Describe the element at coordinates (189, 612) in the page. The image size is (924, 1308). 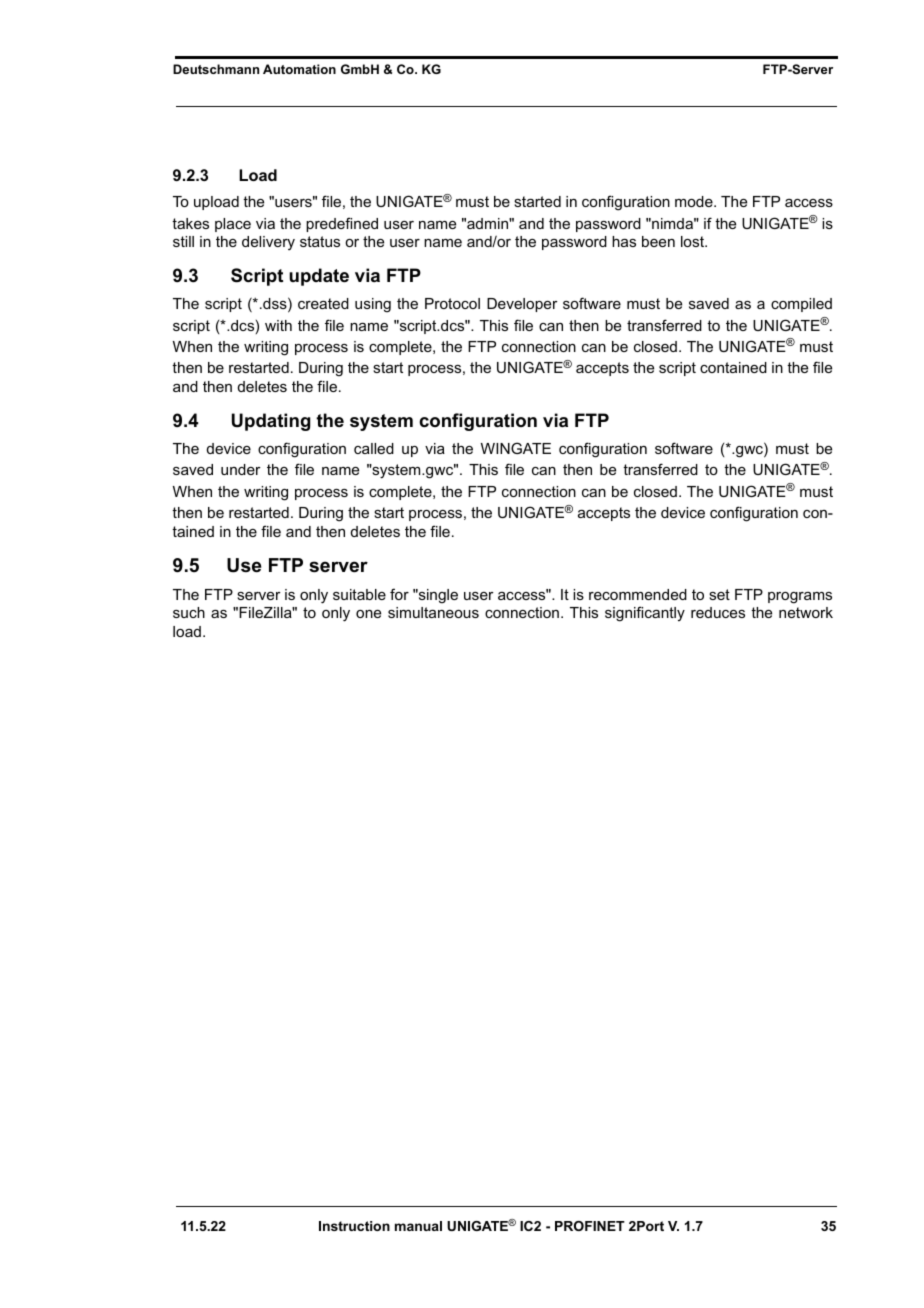
I see `such` at that location.
